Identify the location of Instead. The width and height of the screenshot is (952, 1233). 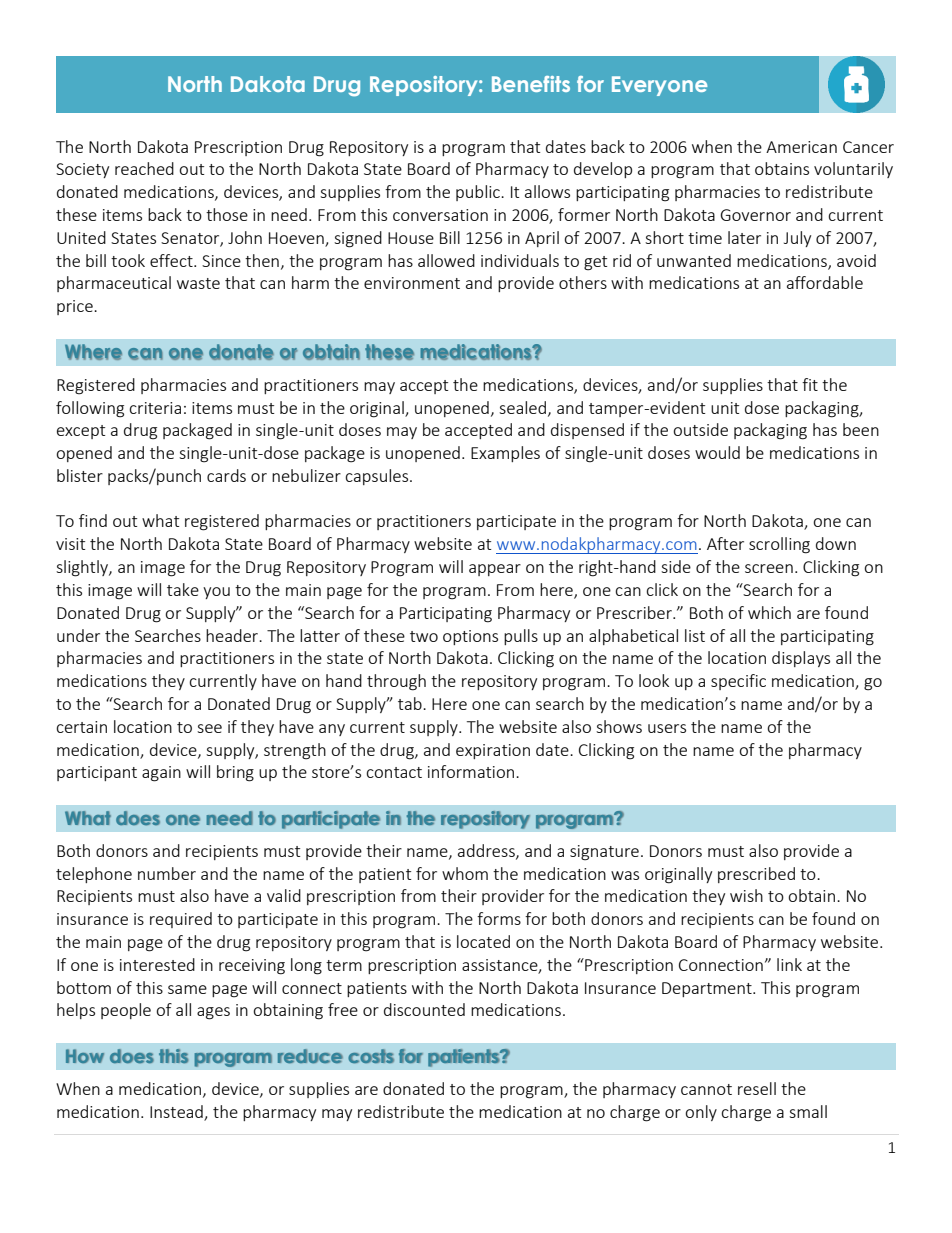
(176, 1111).
